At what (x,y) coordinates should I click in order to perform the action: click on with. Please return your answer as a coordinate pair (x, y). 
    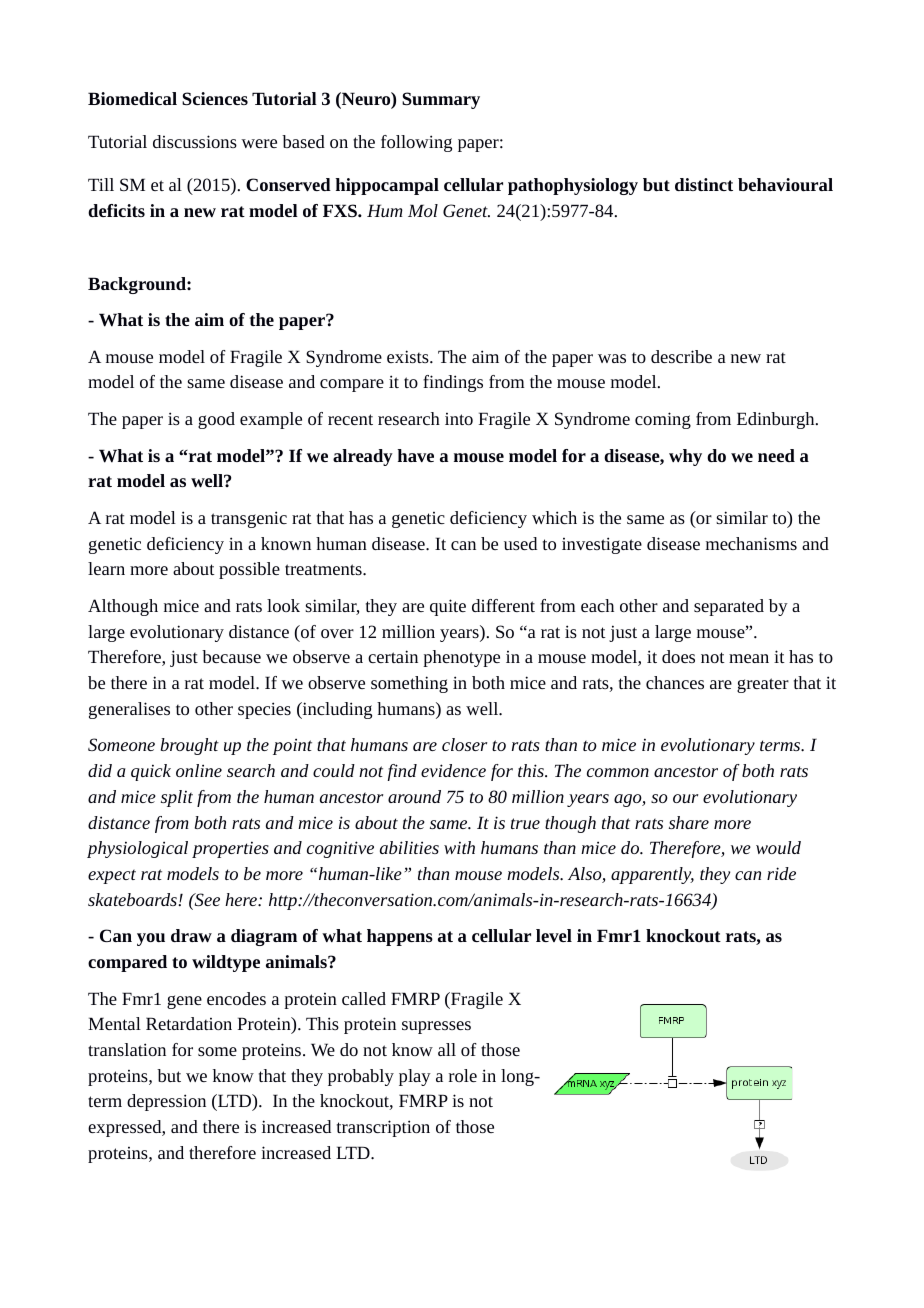
    Looking at the image, I should click on (459, 847).
